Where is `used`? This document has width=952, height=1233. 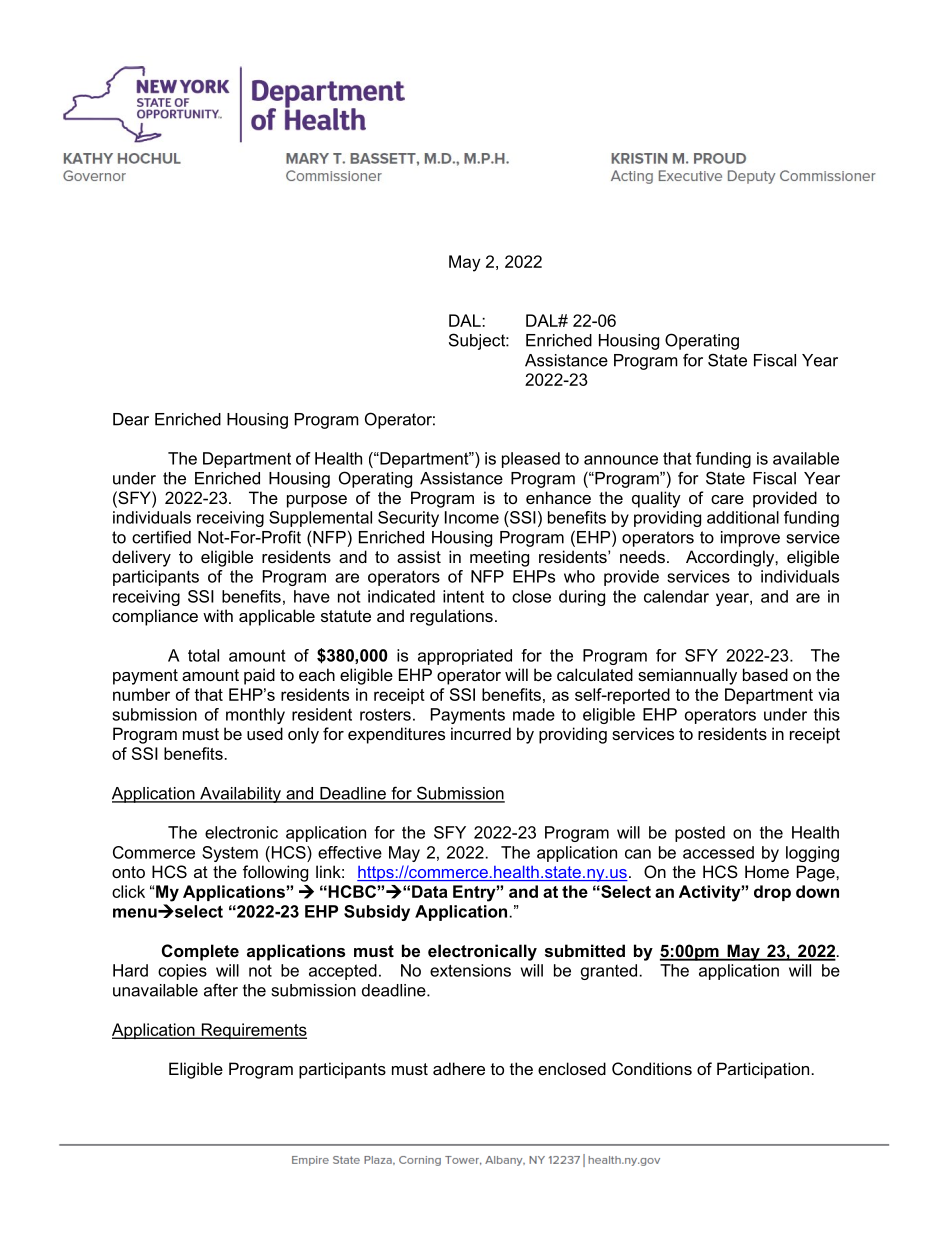
used is located at coordinates (265, 733).
